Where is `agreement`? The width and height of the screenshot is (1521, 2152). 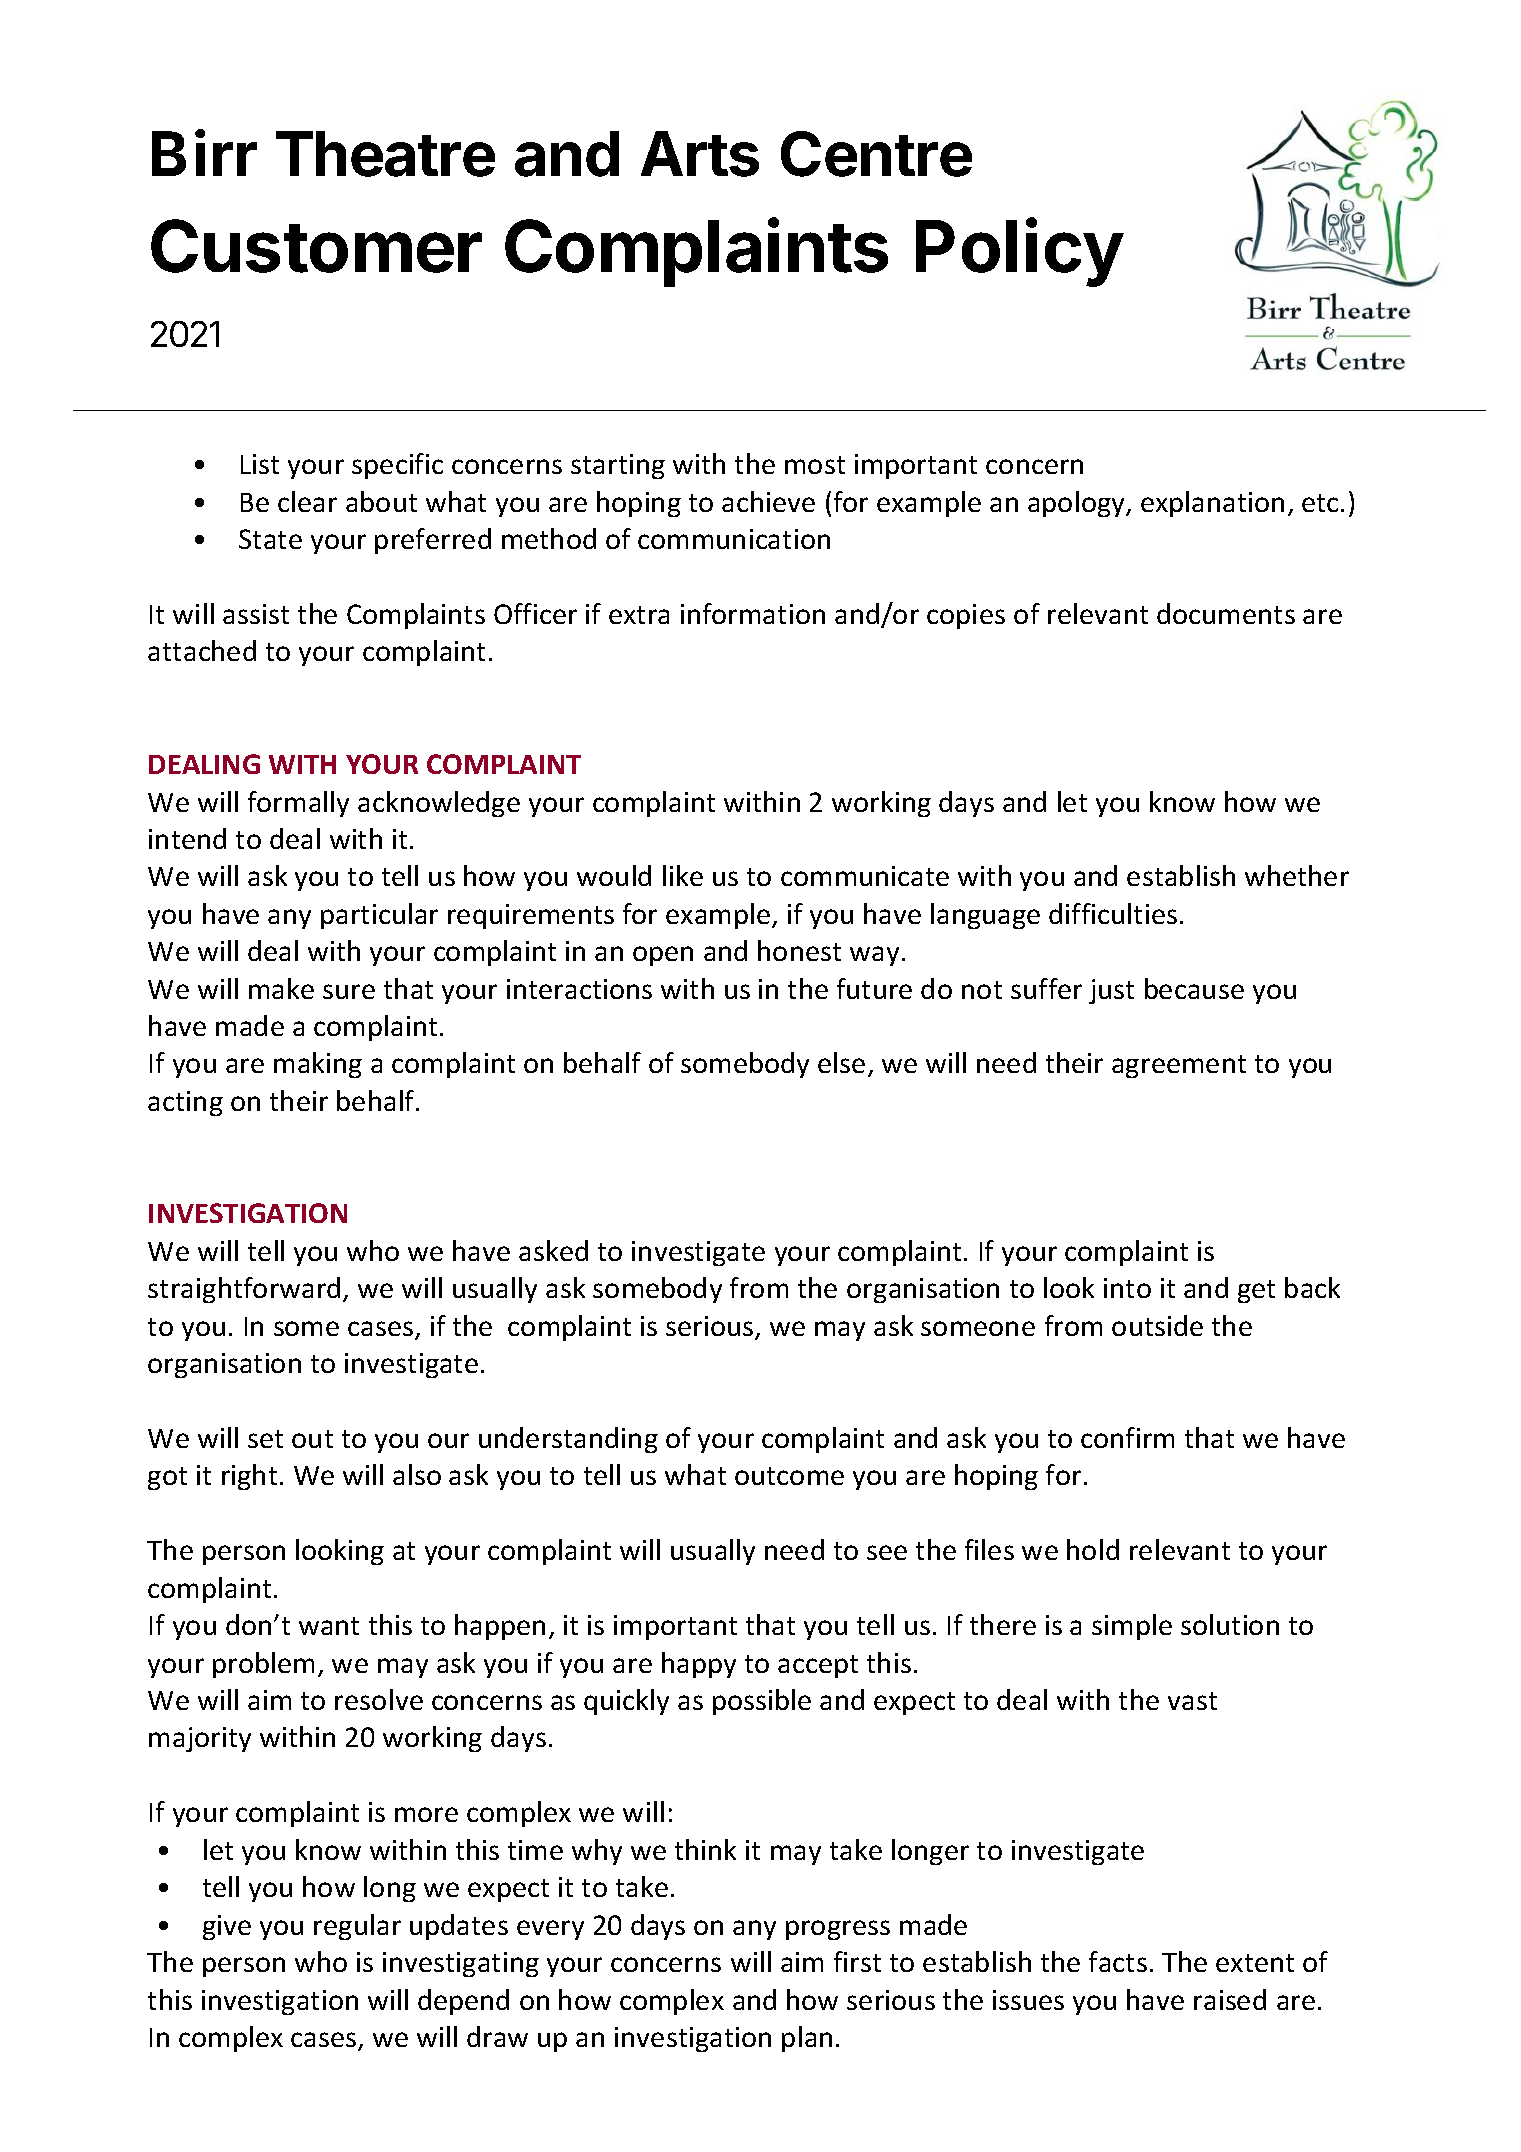 agreement is located at coordinates (1179, 1066).
